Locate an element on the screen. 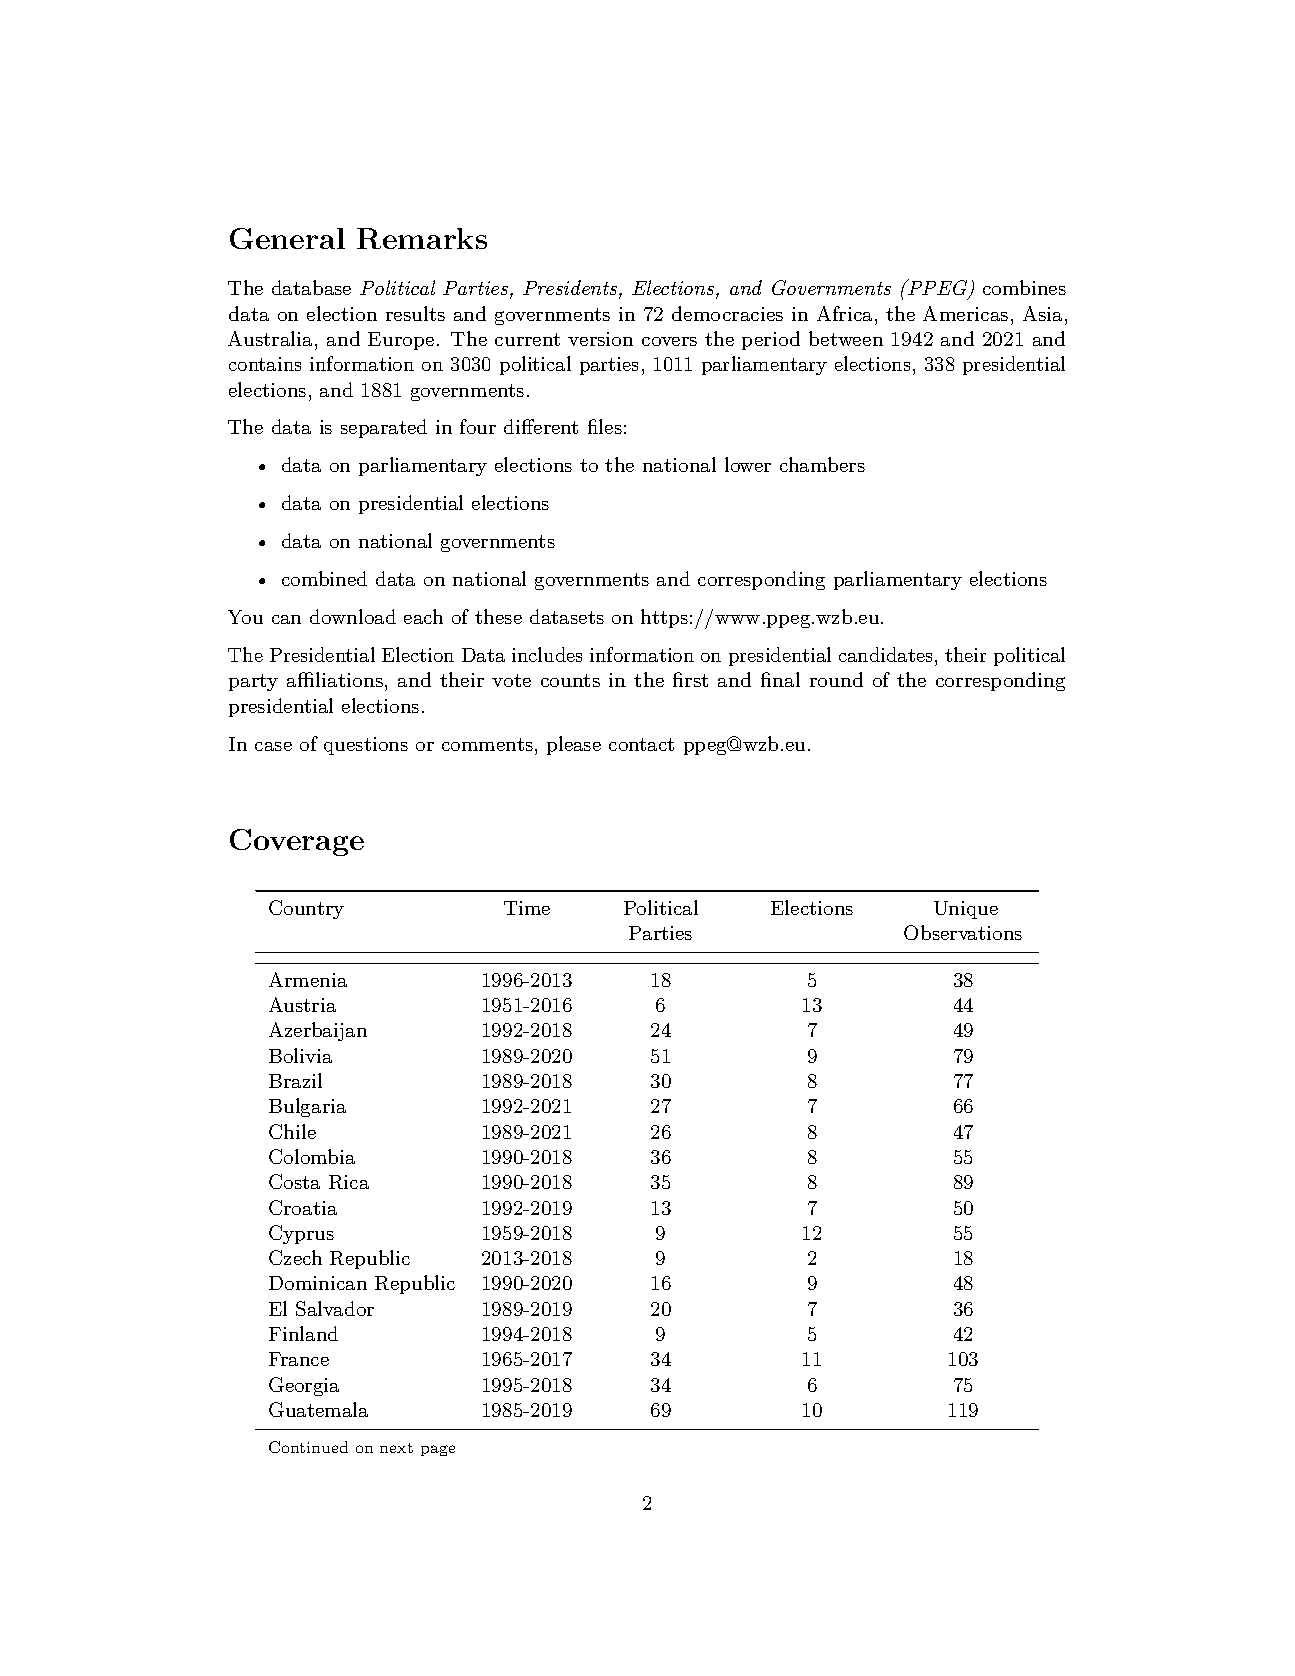  combines is located at coordinates (1024, 287).
